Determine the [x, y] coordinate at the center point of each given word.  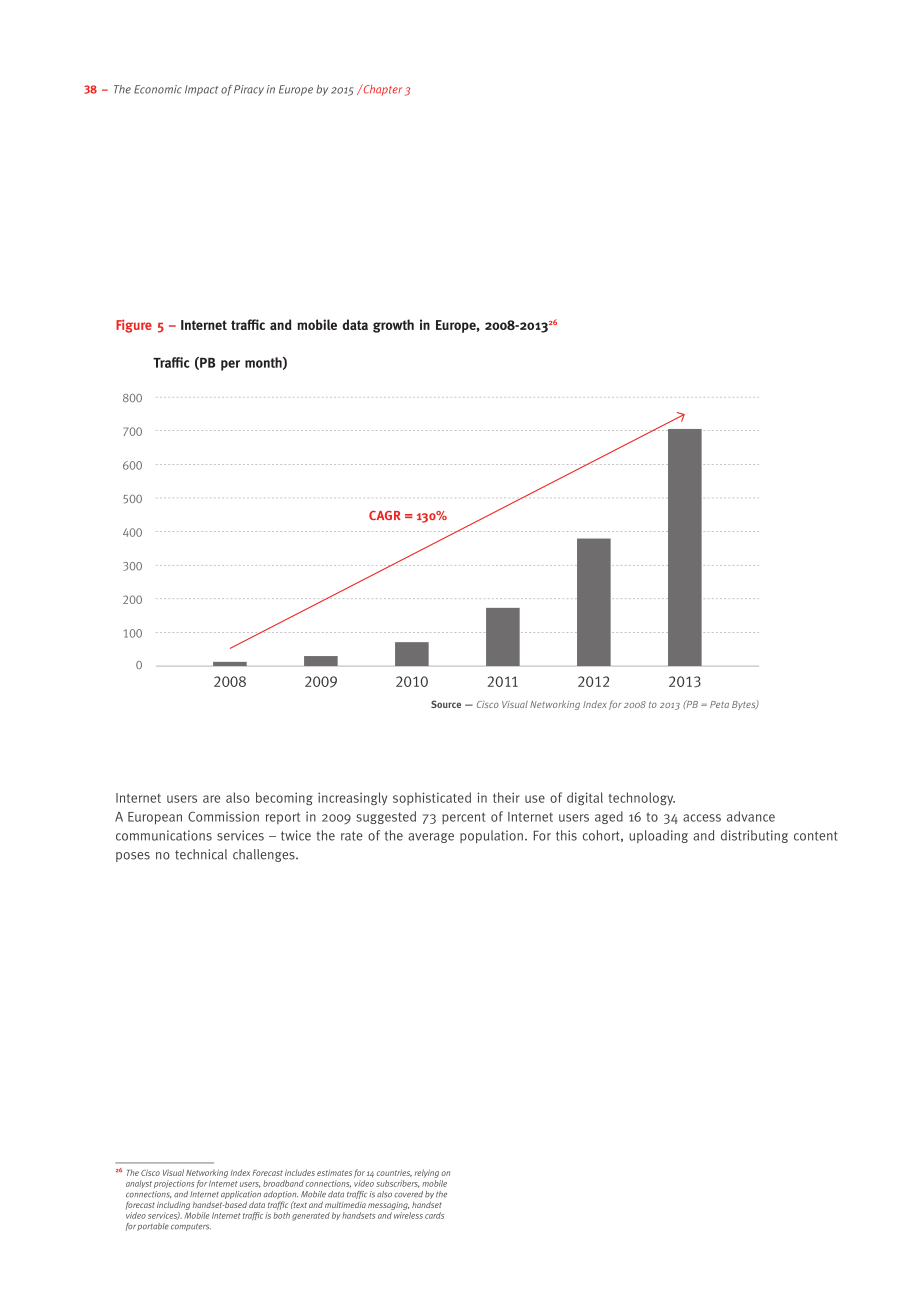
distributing [754, 836]
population [491, 836]
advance [751, 816]
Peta [719, 704]
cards [434, 1215]
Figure [134, 326]
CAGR [385, 515]
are [211, 799]
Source [446, 704]
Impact [201, 90]
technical [201, 854]
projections [174, 1184]
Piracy [249, 90]
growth [393, 326]
